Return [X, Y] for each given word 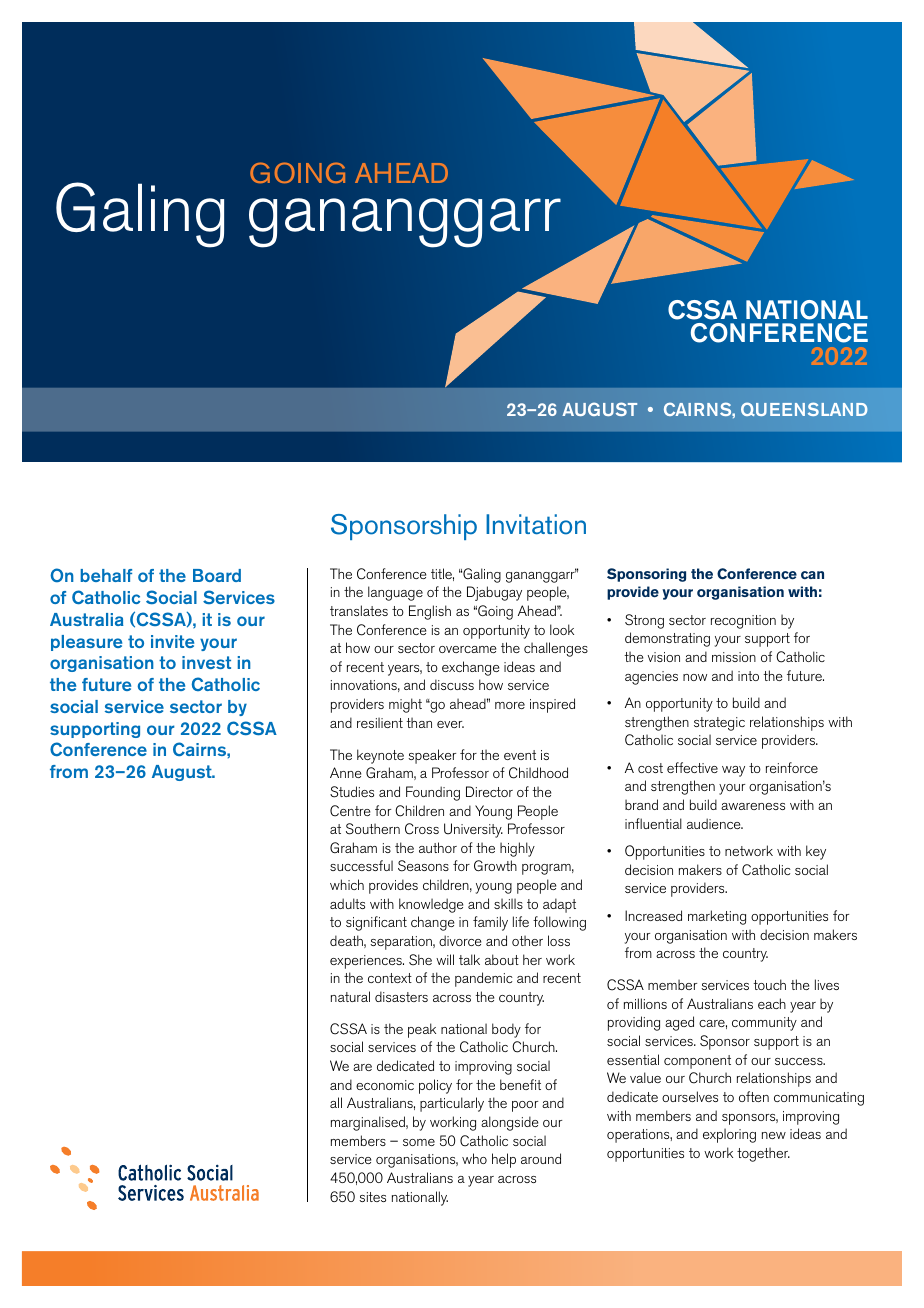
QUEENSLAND [804, 409]
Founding [433, 793]
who [474, 1158]
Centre [350, 811]
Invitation [536, 524]
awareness [753, 806]
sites [372, 1197]
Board [217, 575]
